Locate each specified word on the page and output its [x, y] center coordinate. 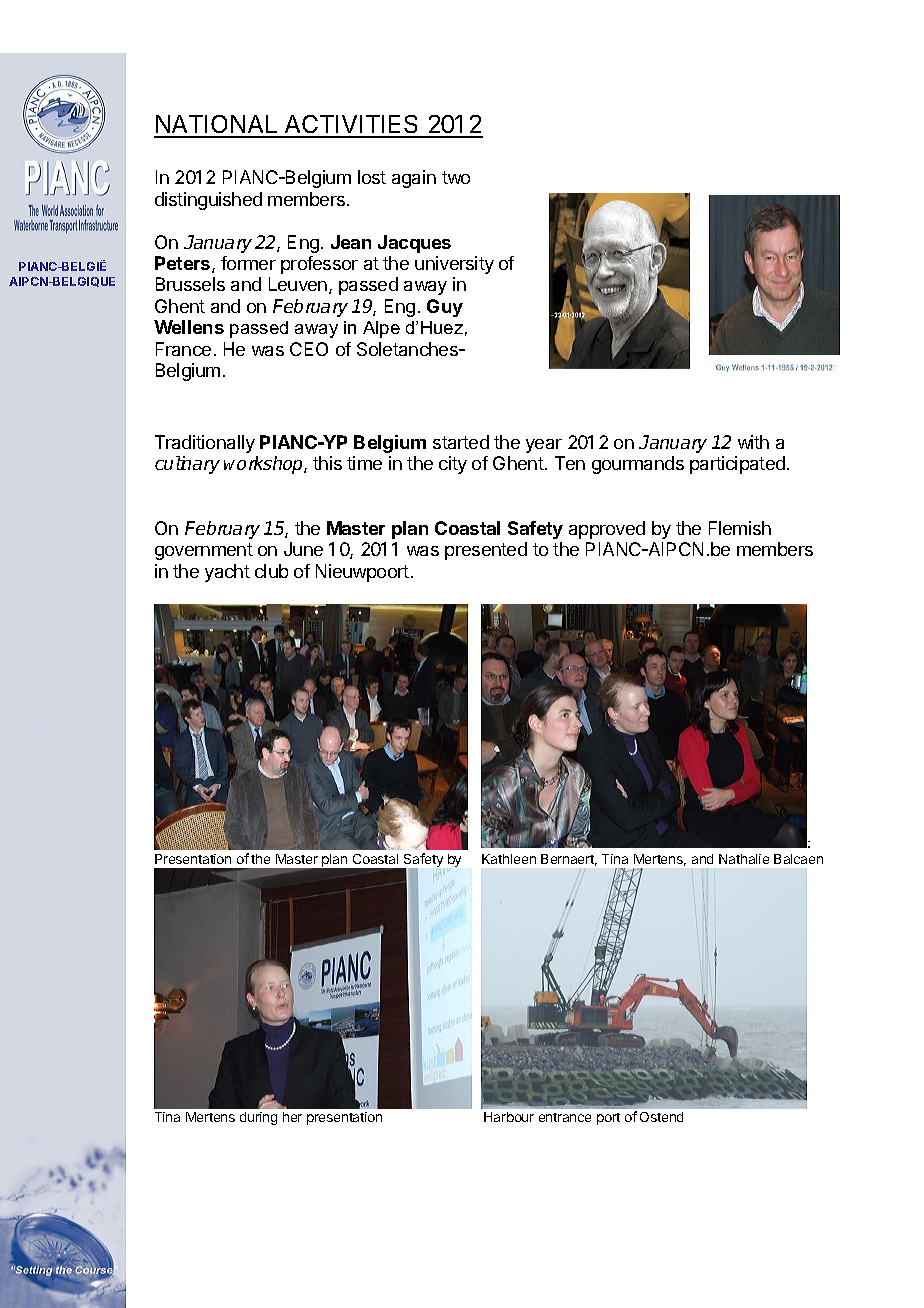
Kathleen [509, 859]
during [258, 1118]
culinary [187, 465]
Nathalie [744, 859]
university [454, 265]
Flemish [740, 528]
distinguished [208, 201]
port [608, 1119]
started [461, 442]
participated [737, 465]
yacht [227, 573]
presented [486, 551]
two [456, 177]
